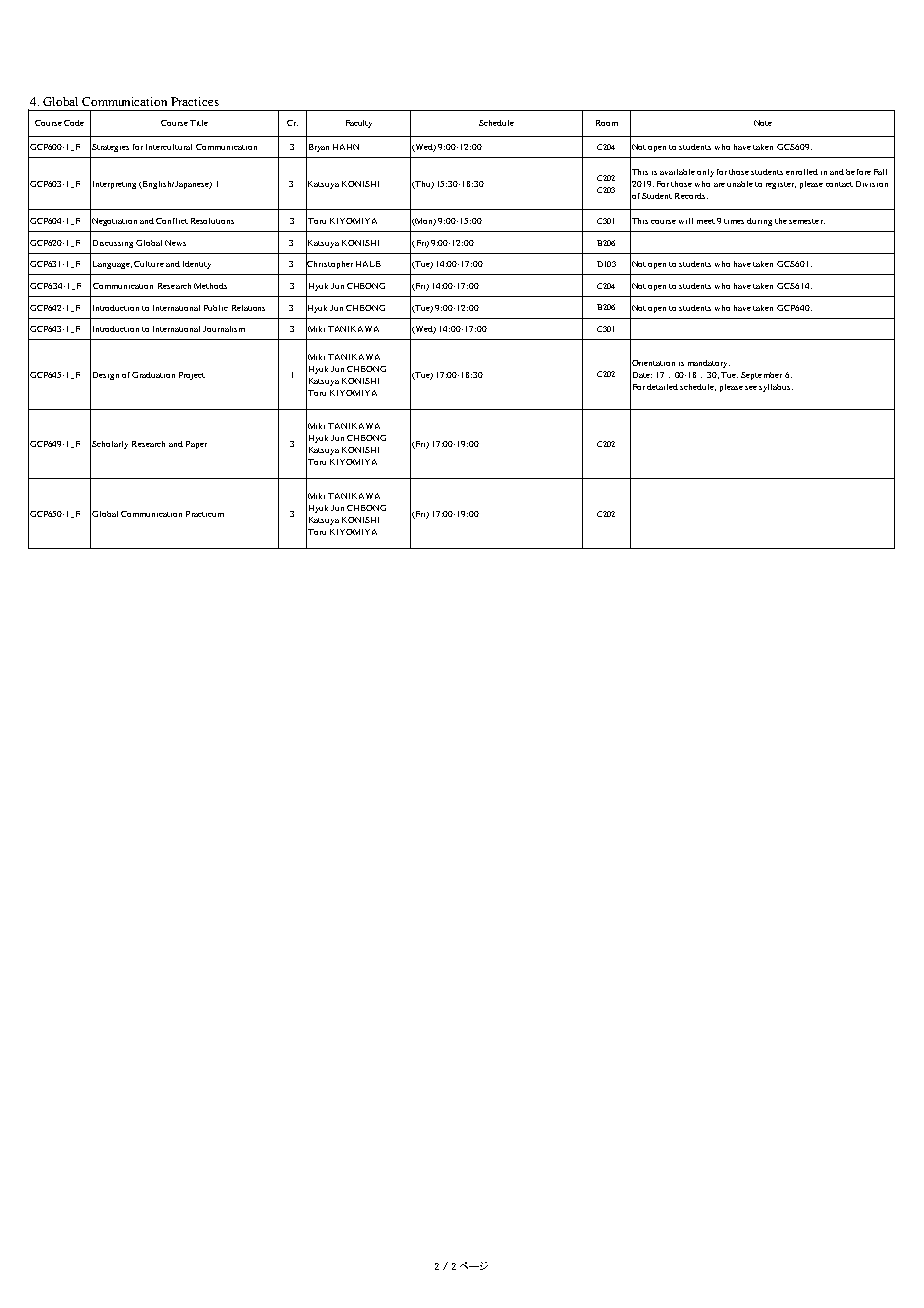 The height and width of the screenshot is (1308, 924). I want to click on HALE, so click(368, 264).
